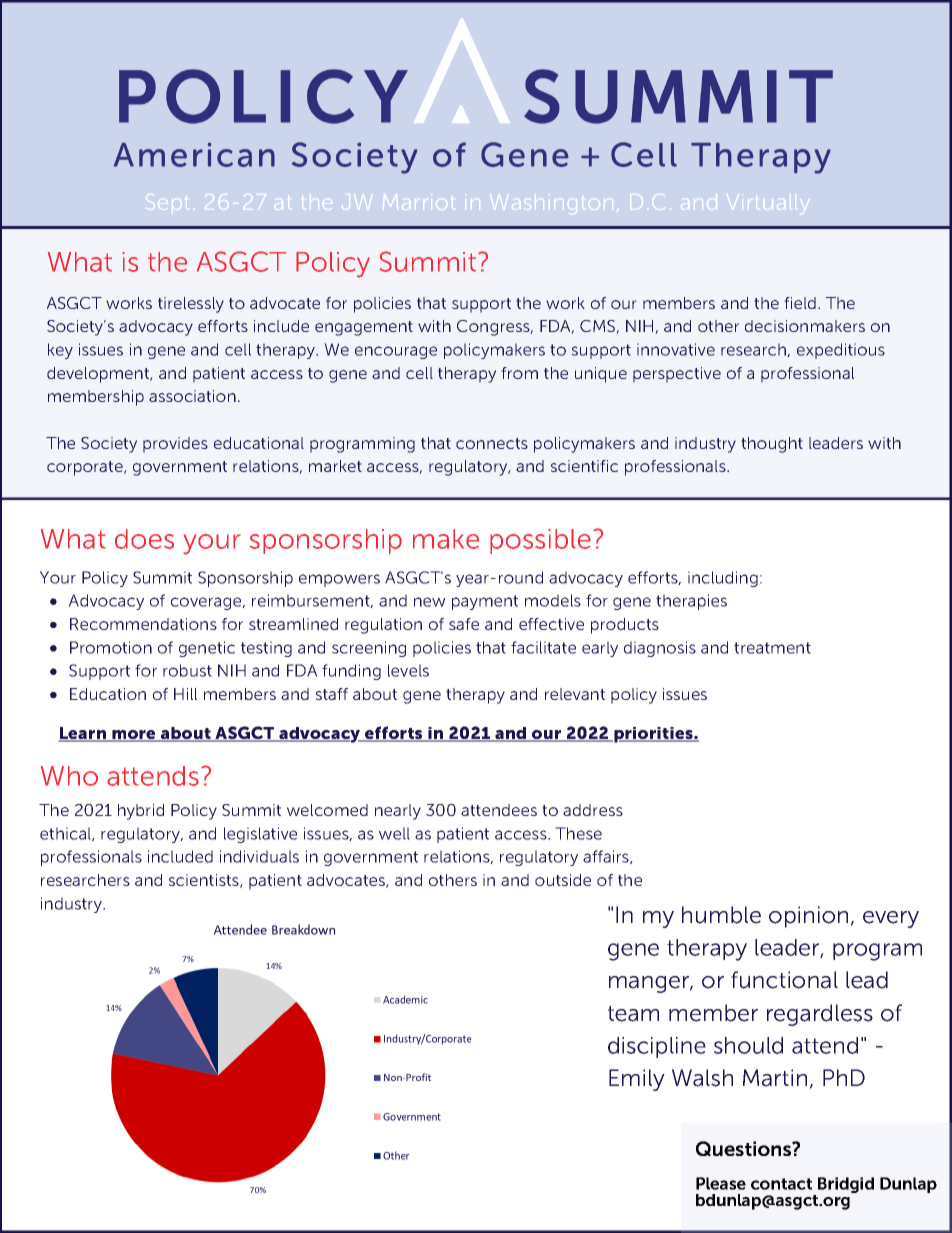  I want to click on well, so click(394, 833).
